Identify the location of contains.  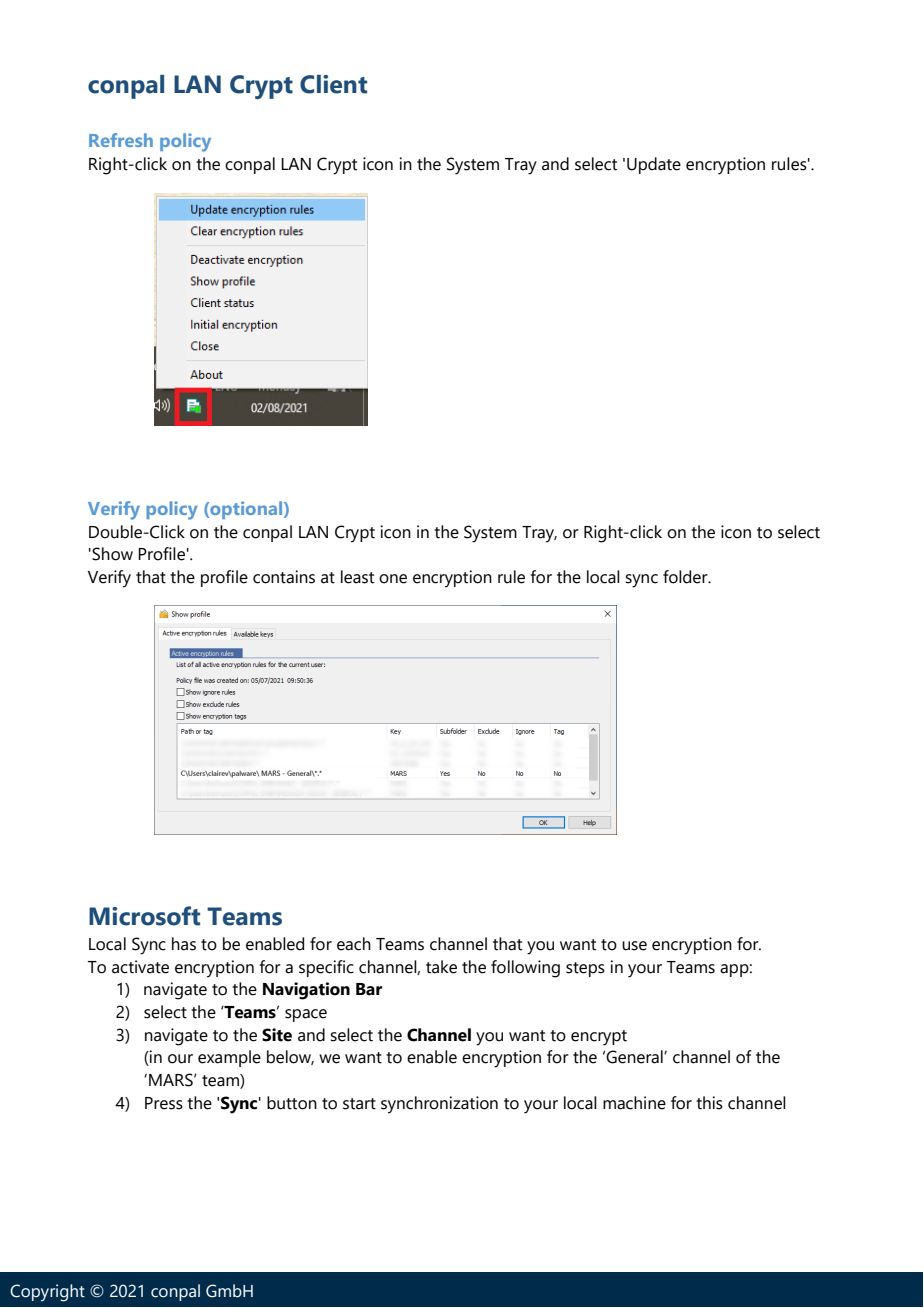
(284, 577).
